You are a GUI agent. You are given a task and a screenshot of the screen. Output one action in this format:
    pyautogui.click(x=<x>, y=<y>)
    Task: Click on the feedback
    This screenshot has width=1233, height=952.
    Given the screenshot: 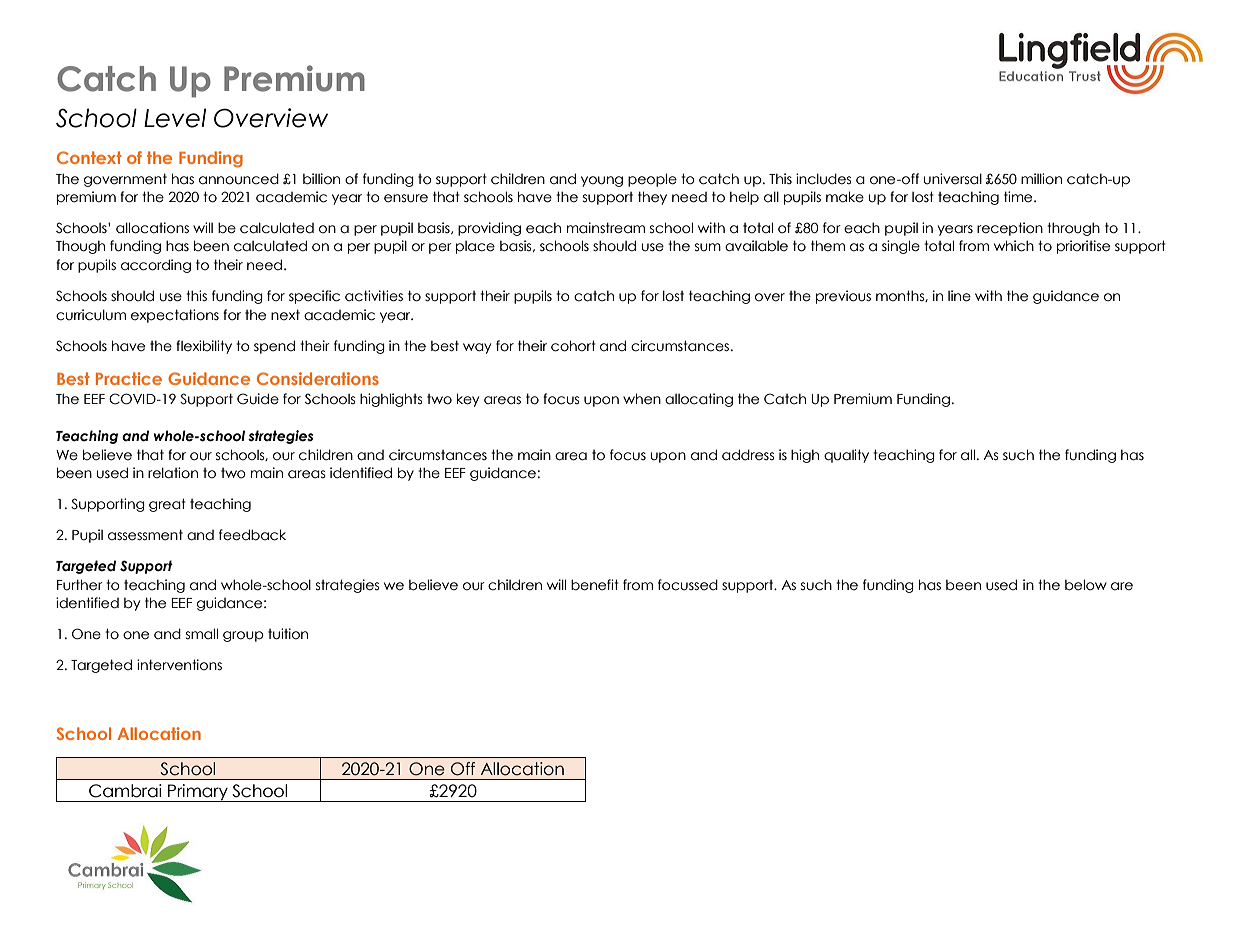 What is the action you would take?
    pyautogui.click(x=252, y=535)
